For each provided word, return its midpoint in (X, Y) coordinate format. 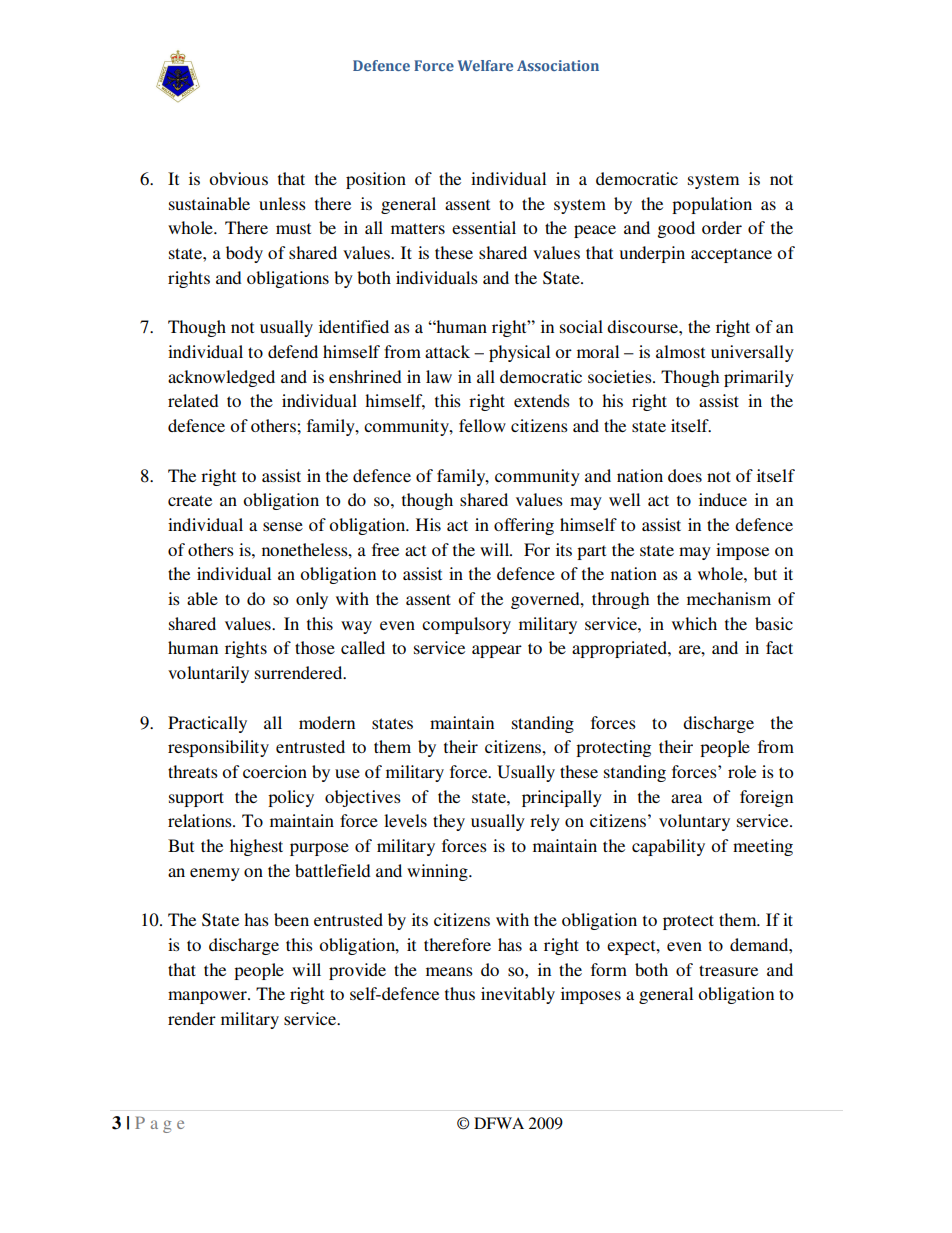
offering (524, 526)
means (449, 971)
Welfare (485, 65)
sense (283, 526)
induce (723, 499)
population (712, 205)
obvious (238, 178)
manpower (208, 997)
